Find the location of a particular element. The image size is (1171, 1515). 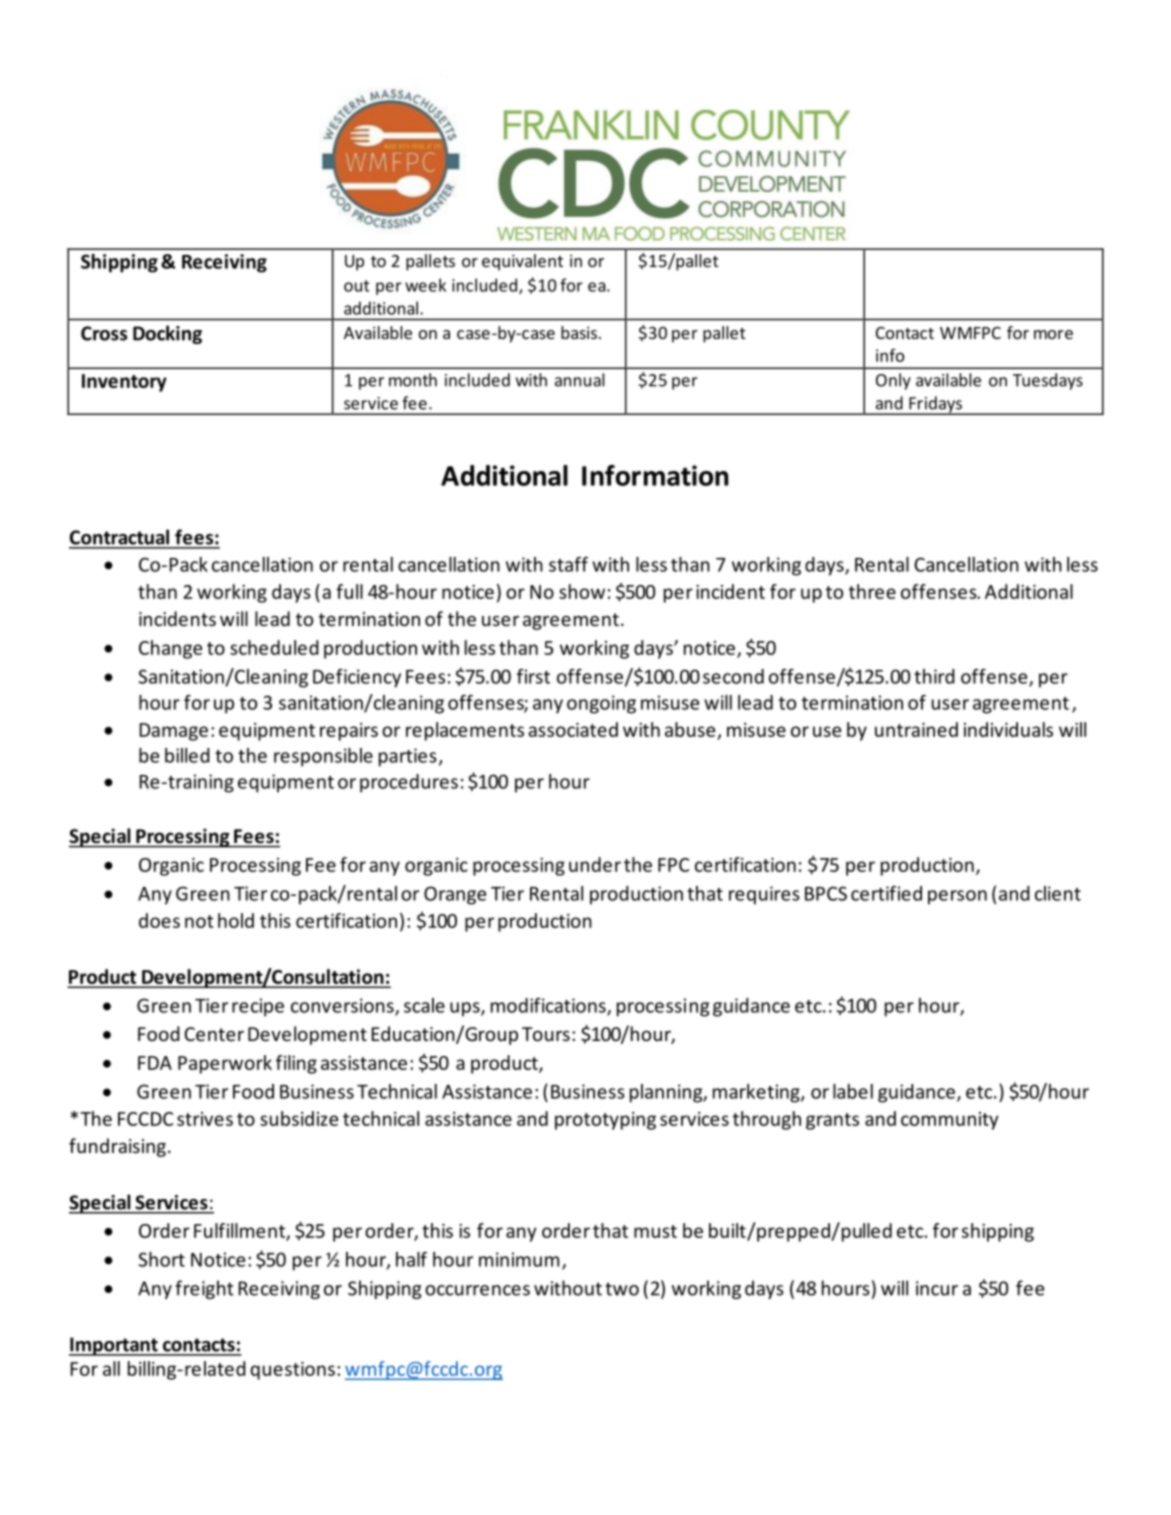

recipe is located at coordinates (258, 1007).
